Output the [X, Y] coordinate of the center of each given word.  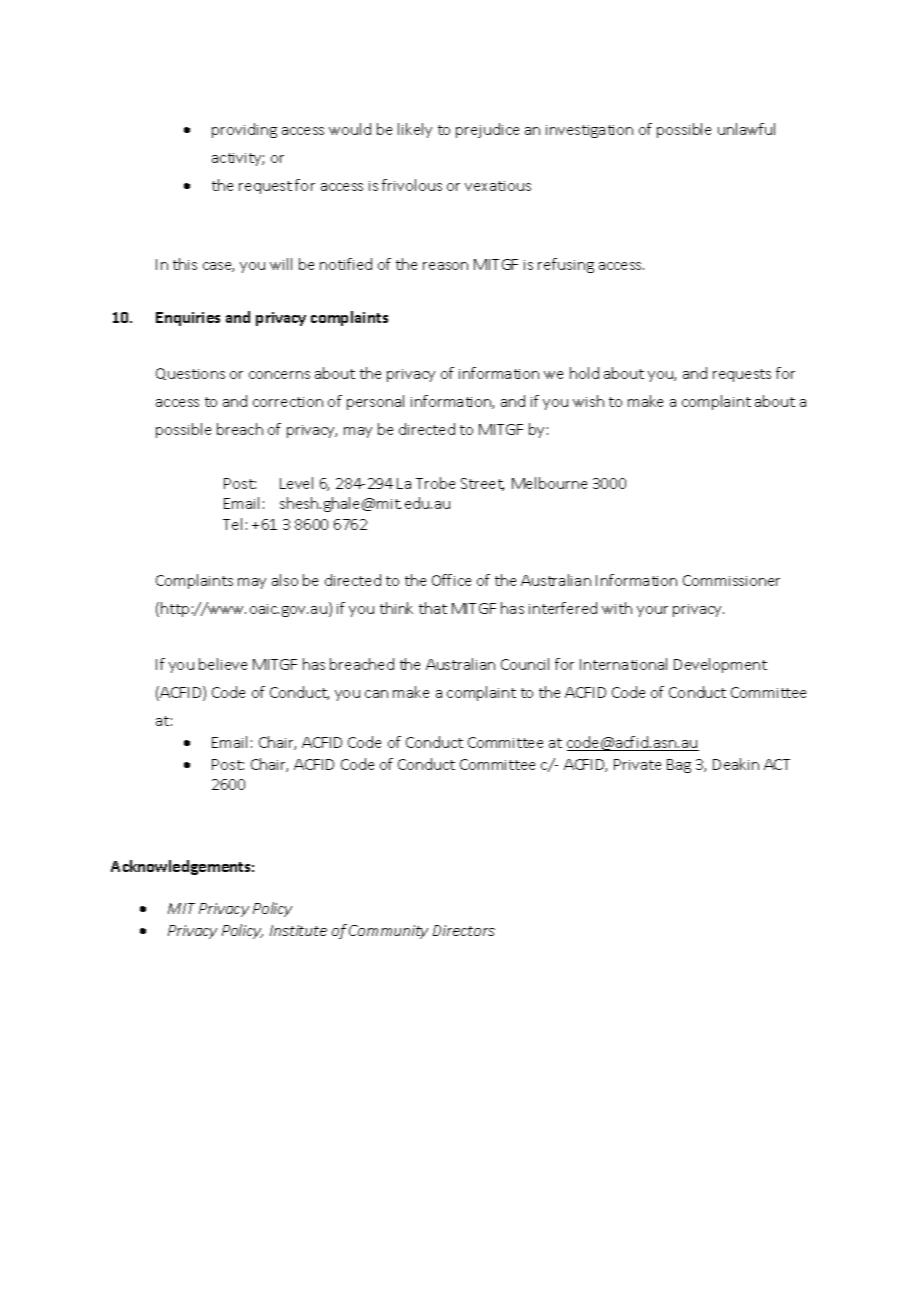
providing [244, 130]
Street [482, 484]
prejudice [487, 130]
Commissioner [731, 580]
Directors [464, 930]
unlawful [746, 129]
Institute [298, 930]
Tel [232, 524]
